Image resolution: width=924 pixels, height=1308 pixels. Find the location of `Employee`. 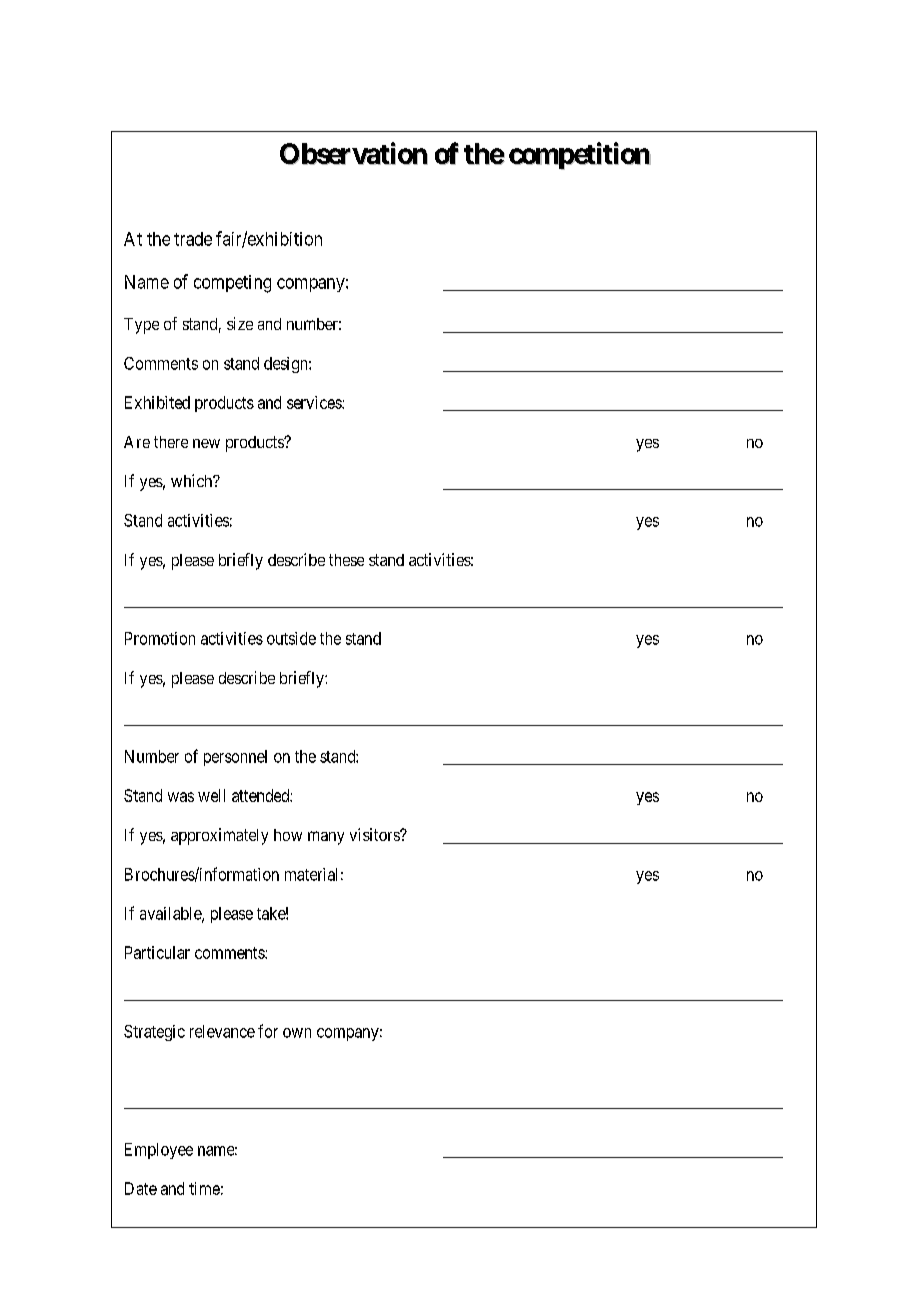

Employee is located at coordinates (159, 1151).
